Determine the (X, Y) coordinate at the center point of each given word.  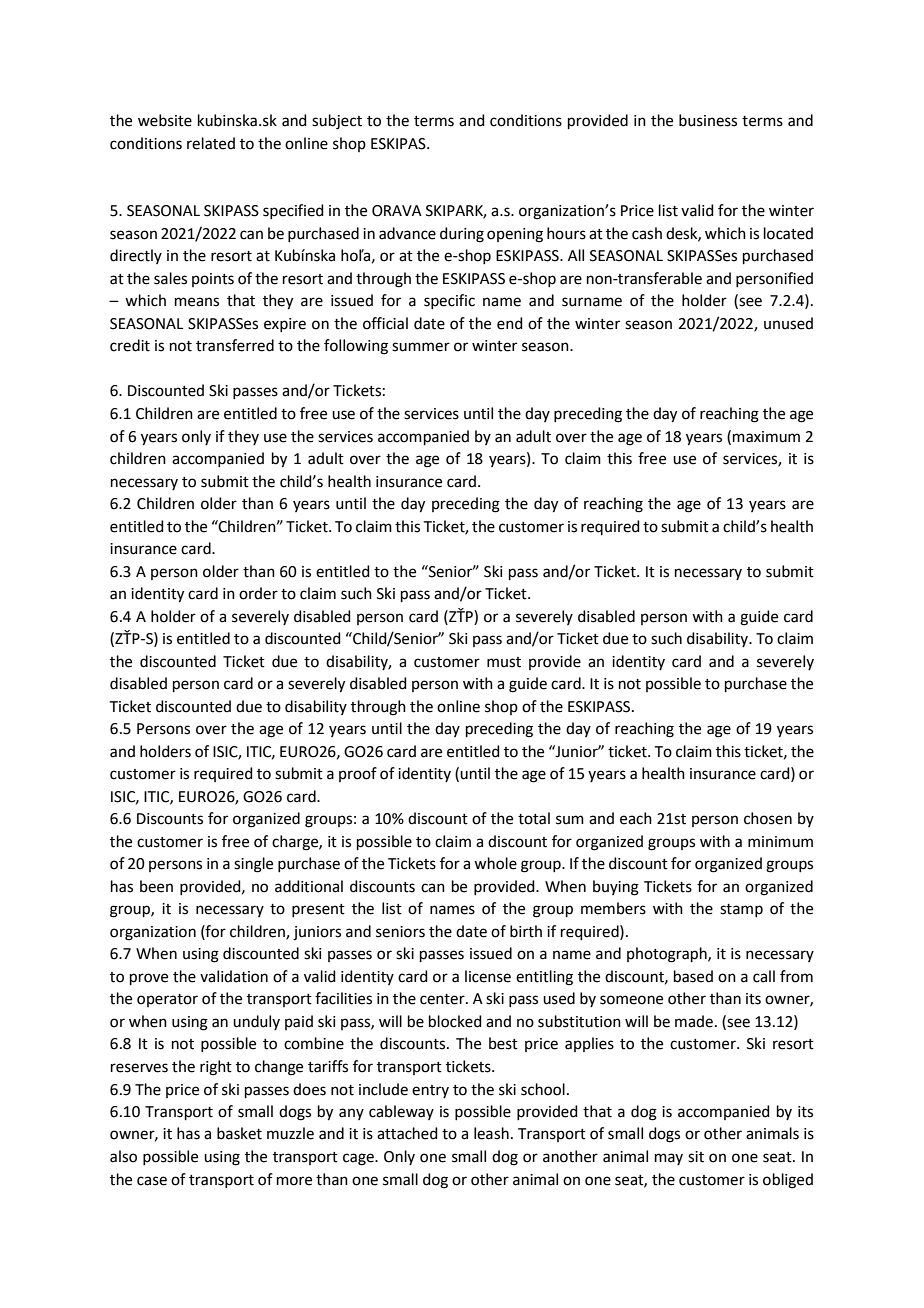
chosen (768, 818)
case (152, 1181)
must (504, 662)
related (211, 143)
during (462, 235)
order (258, 593)
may (669, 1159)
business (708, 120)
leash (491, 1133)
